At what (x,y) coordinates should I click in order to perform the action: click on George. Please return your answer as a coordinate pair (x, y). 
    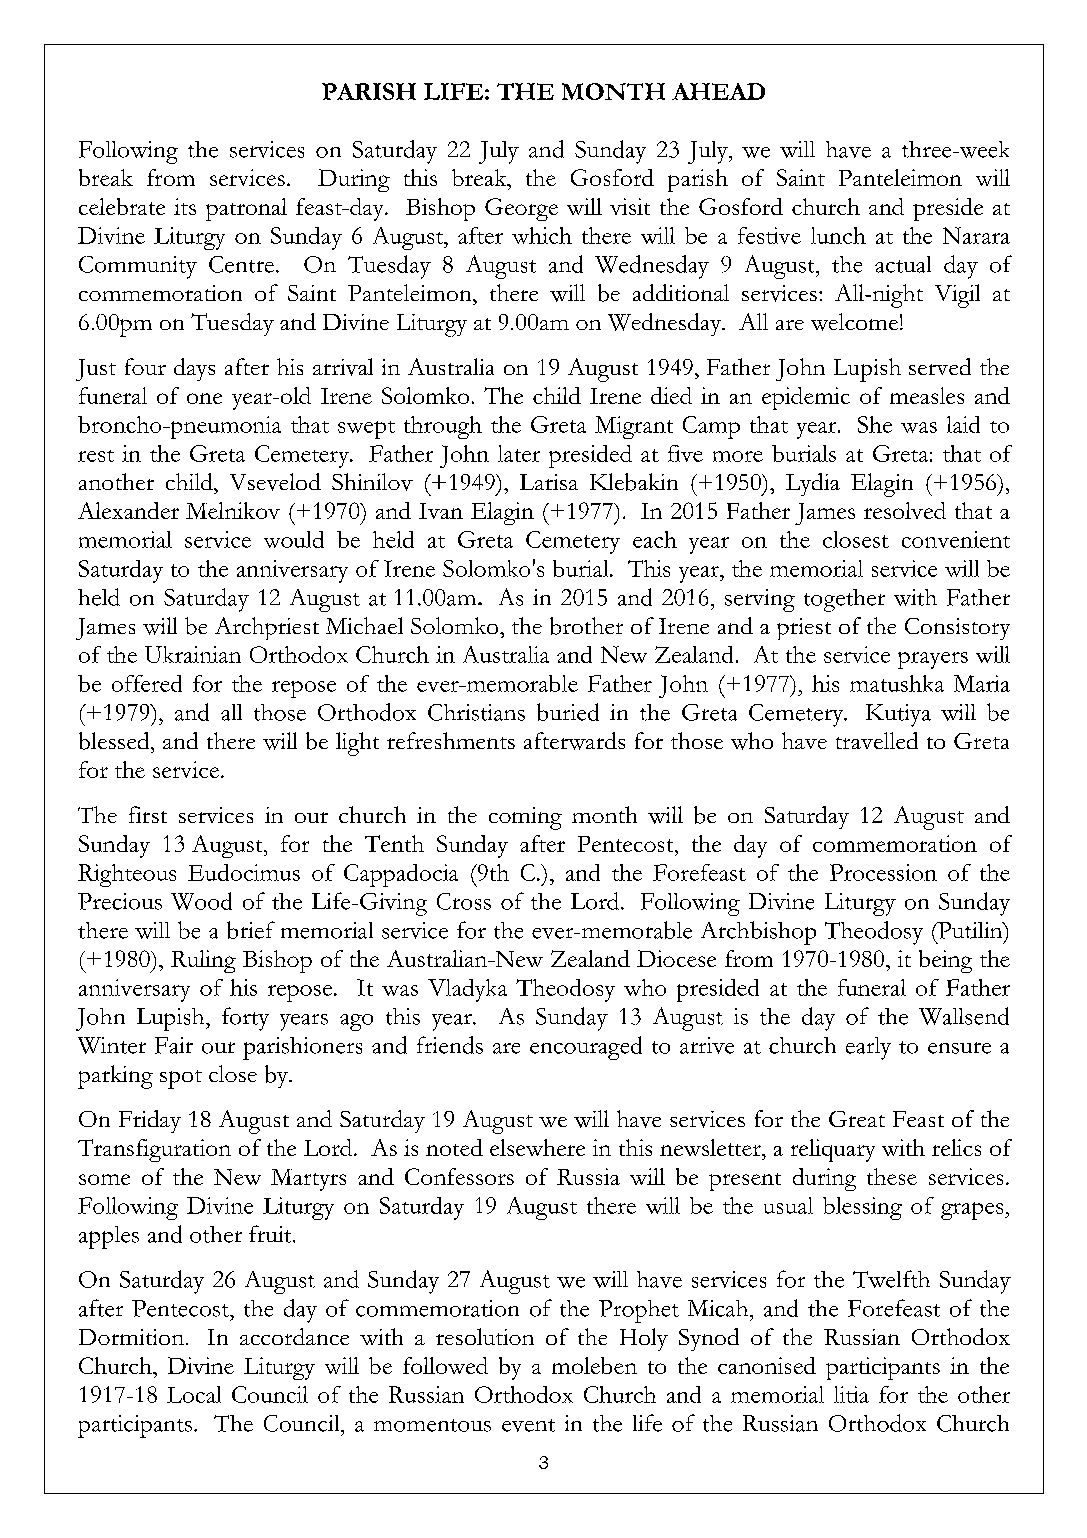
    Looking at the image, I should click on (521, 209).
